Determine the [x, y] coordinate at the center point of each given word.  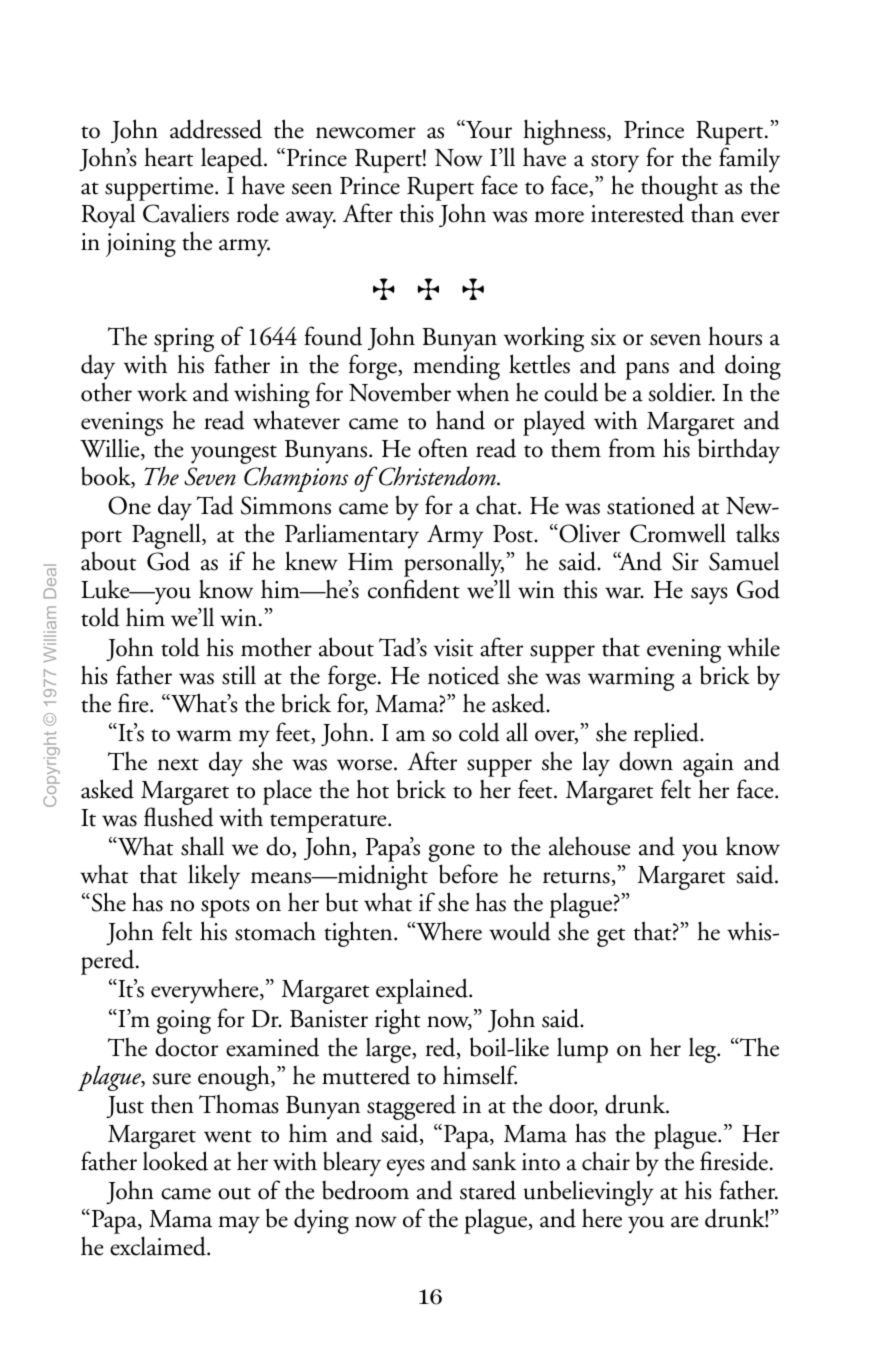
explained [423, 991]
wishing [272, 396]
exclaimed [159, 1246]
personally [454, 566]
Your [488, 129]
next [178, 764]
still [239, 675]
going [184, 1022]
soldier [681, 392]
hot [372, 789]
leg [704, 1050]
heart [168, 157]
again [708, 766]
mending [456, 368]
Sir [685, 561]
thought [679, 189]
